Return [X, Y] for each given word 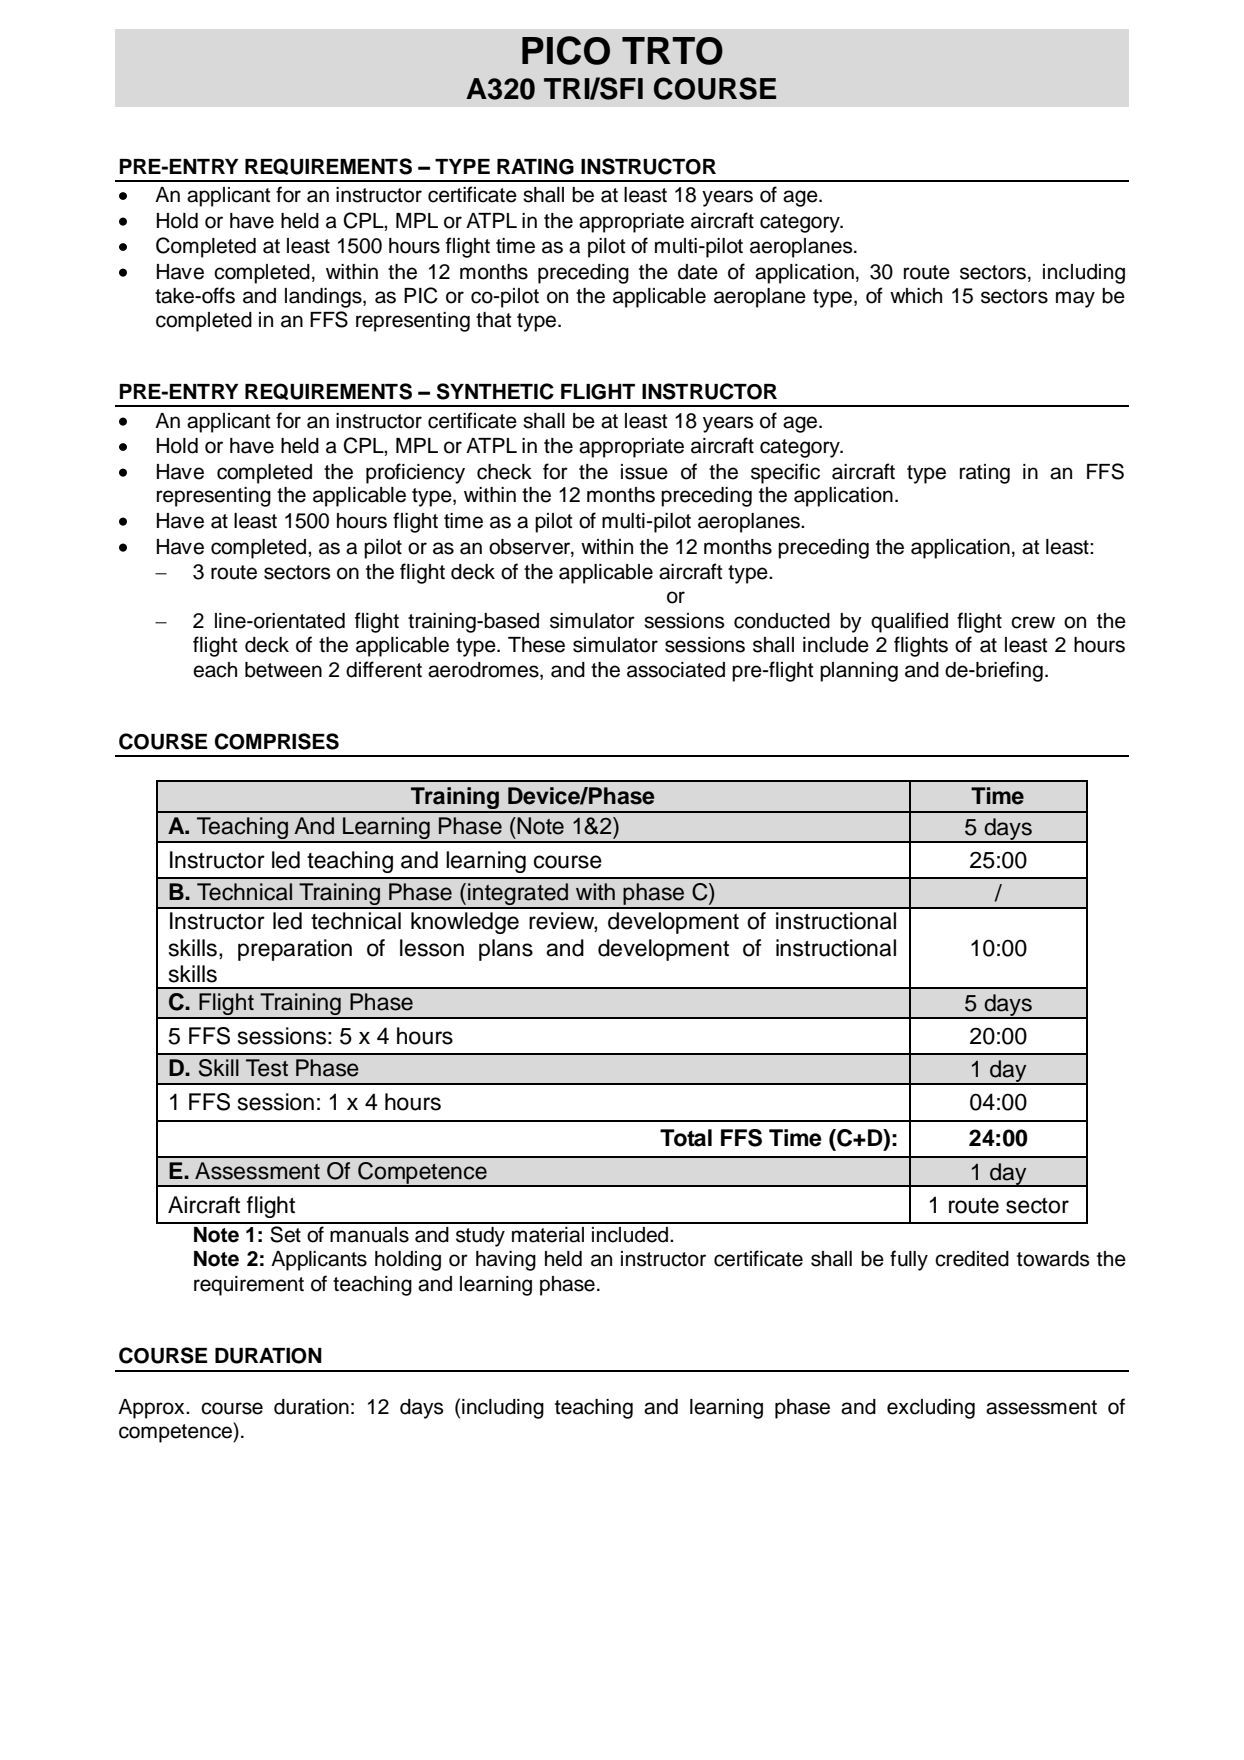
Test [267, 1068]
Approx [152, 1409]
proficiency [415, 473]
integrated [518, 895]
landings [324, 298]
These [536, 645]
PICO [566, 50]
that [493, 320]
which [916, 296]
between [283, 670]
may [1075, 299]
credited [972, 1259]
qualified [909, 622]
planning [859, 672]
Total [686, 1138]
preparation [295, 950]
